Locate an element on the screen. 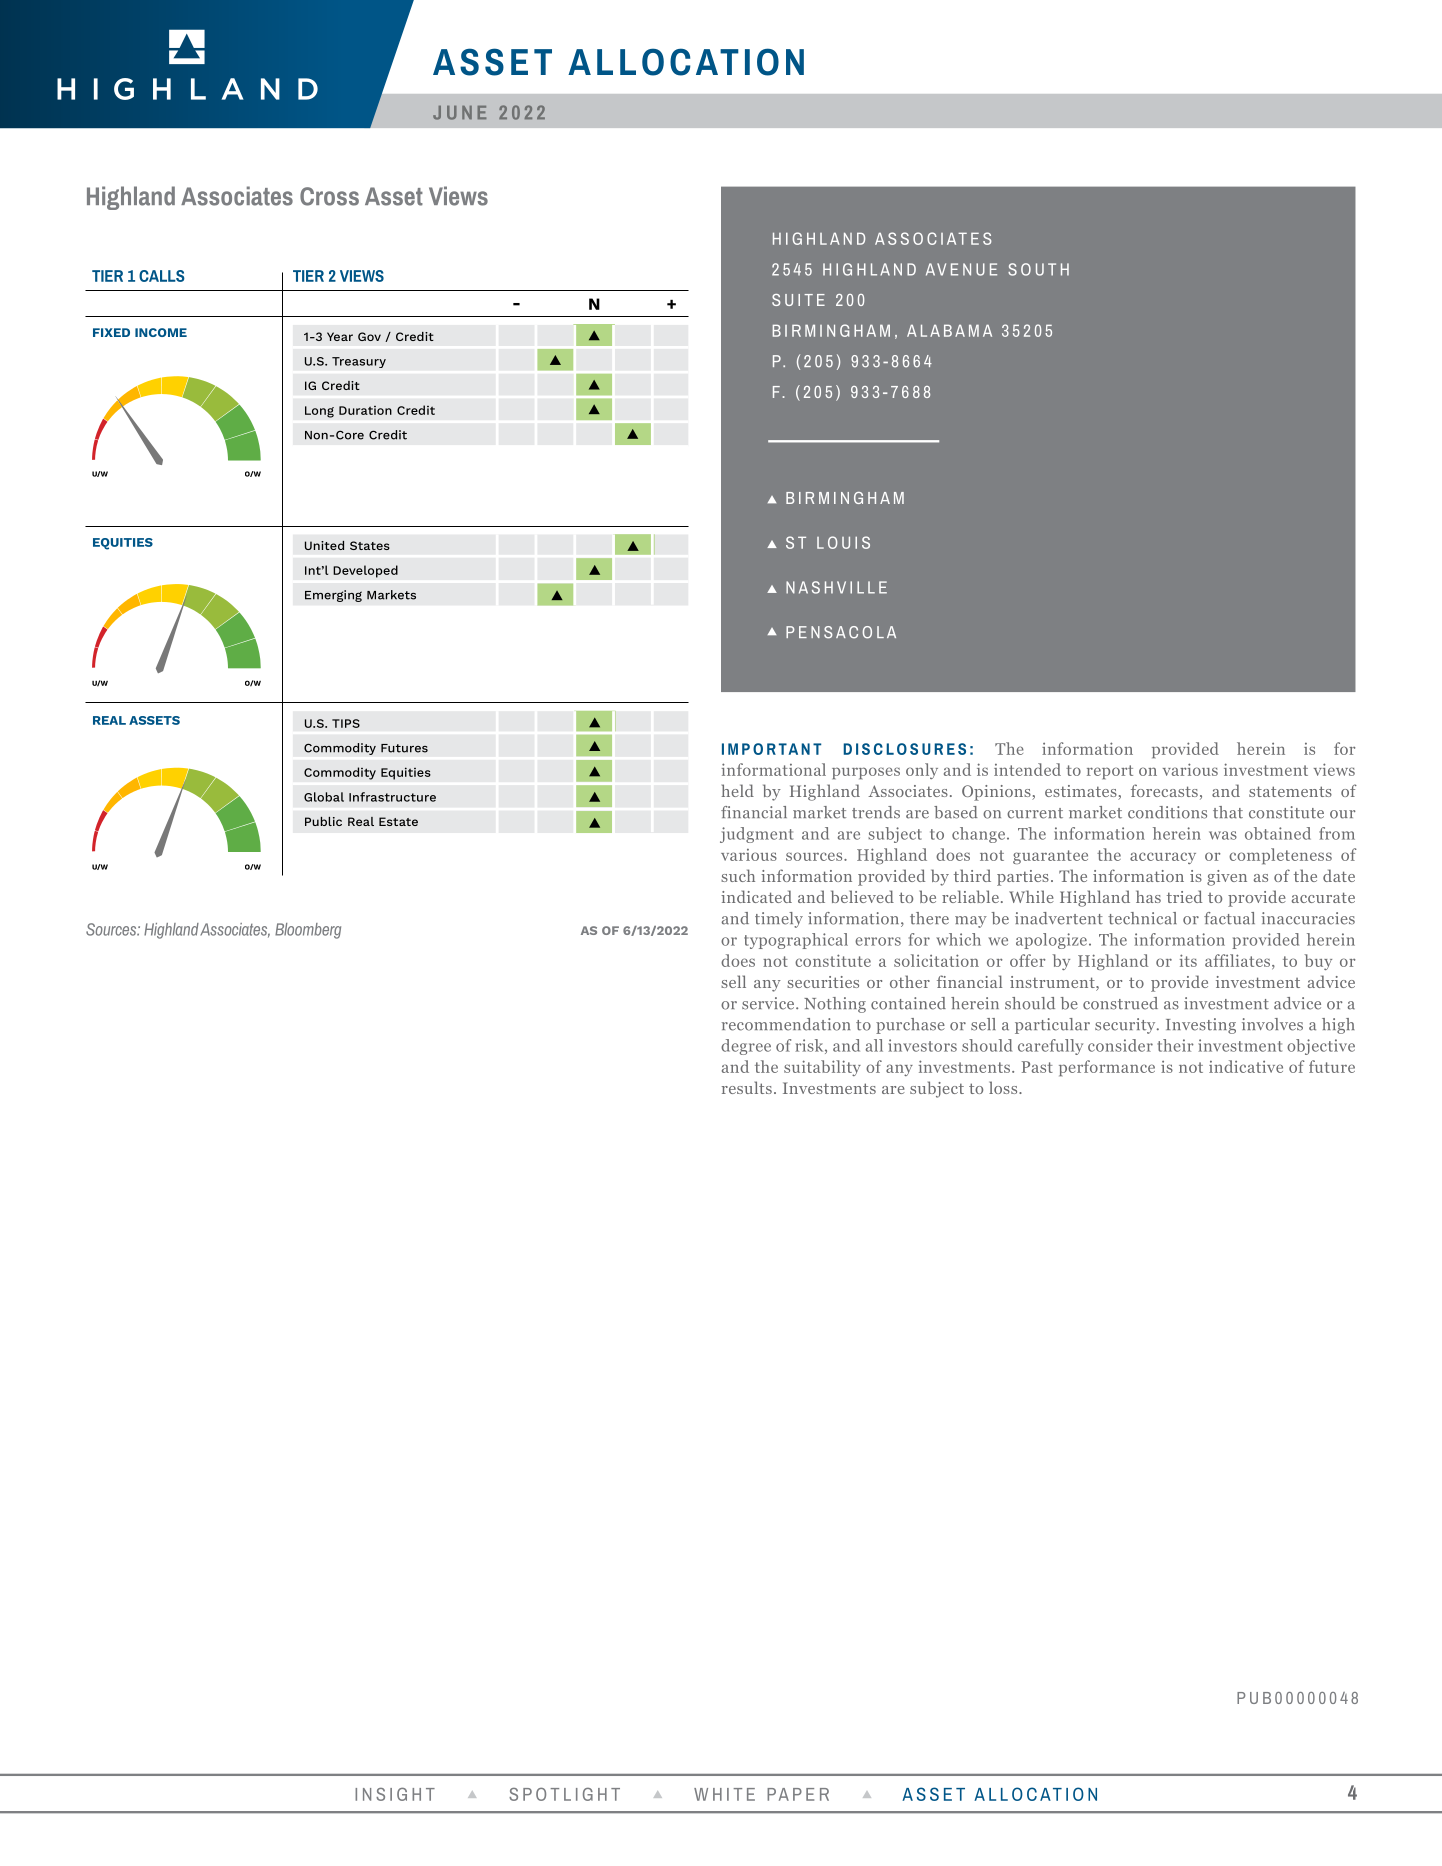 This screenshot has width=1442, height=1866. INSIGHT is located at coordinates (395, 1794).
